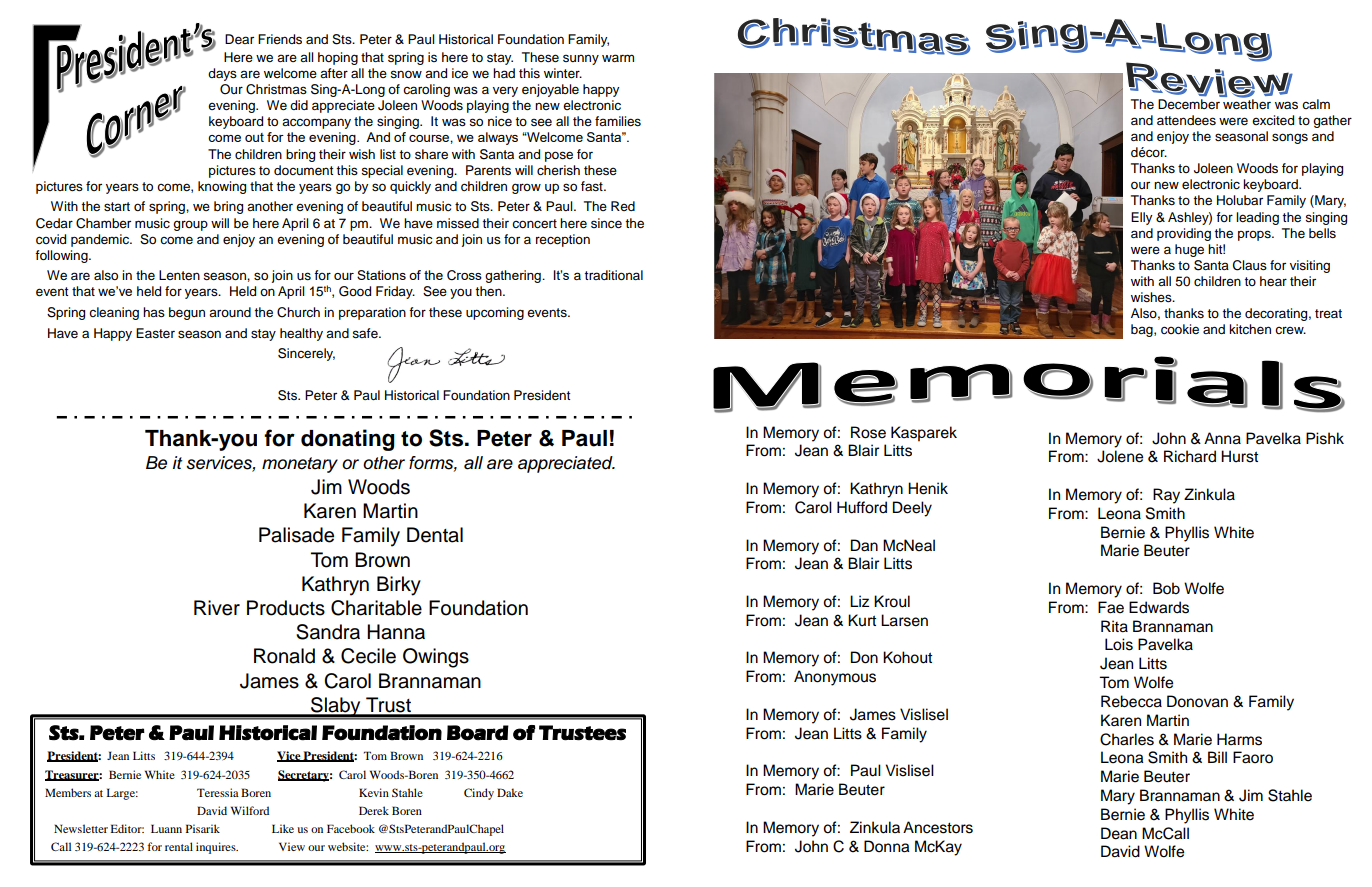 The image size is (1372, 887). What do you see at coordinates (166, 828) in the image?
I see `Luann` at bounding box center [166, 828].
